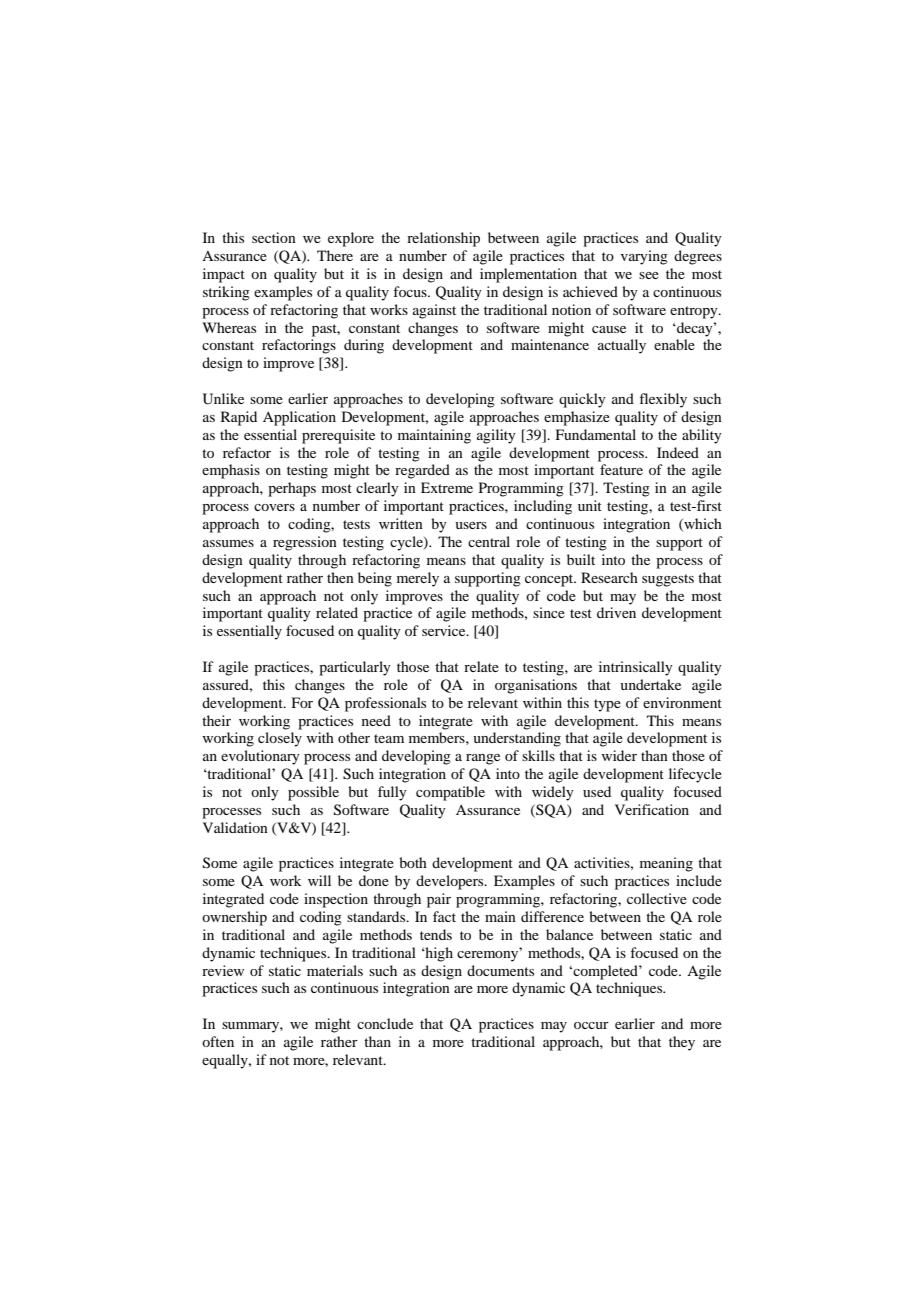 This page has height=1308, width=924. I want to click on section, so click(274, 237).
